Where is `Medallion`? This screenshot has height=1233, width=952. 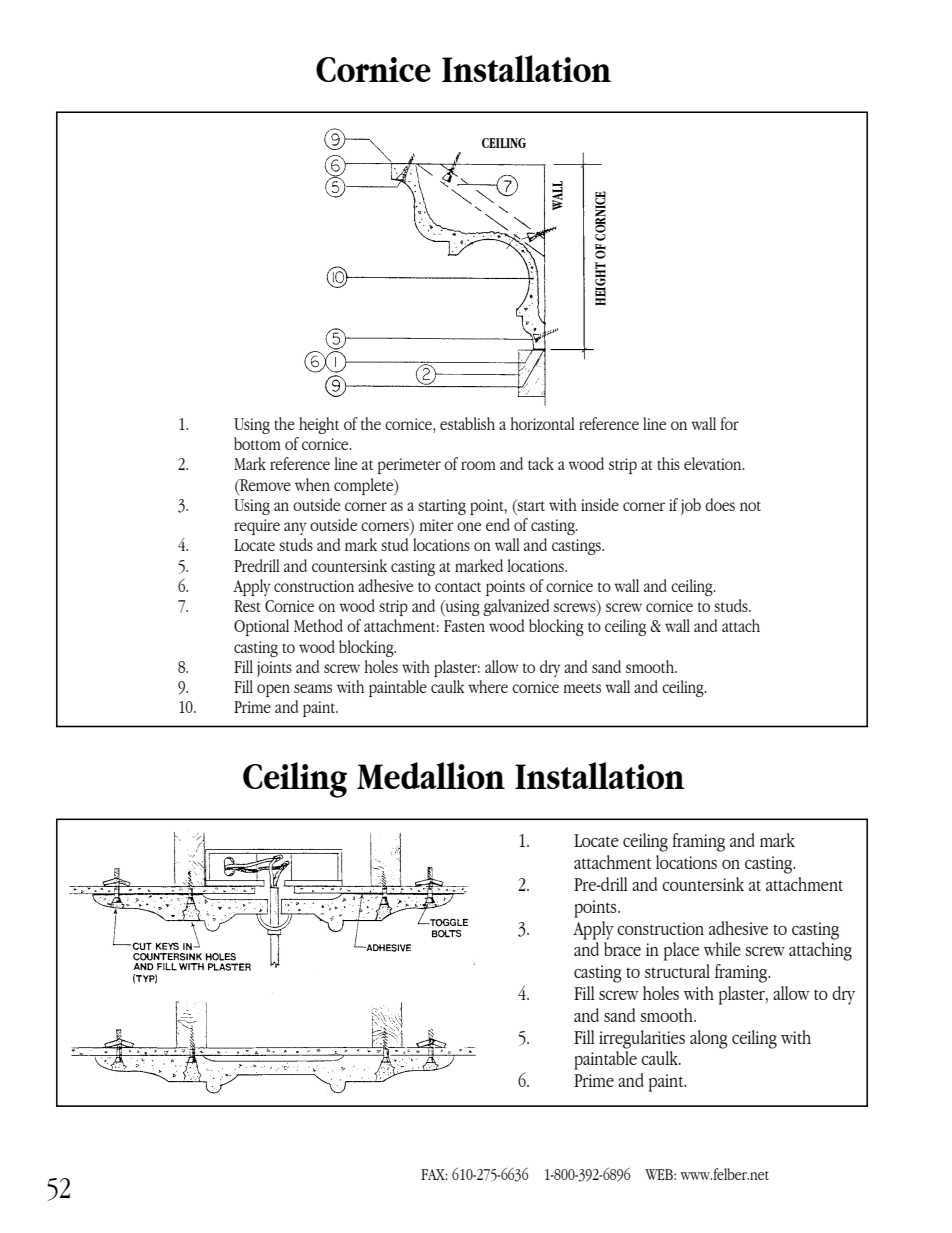 Medallion is located at coordinates (431, 775).
